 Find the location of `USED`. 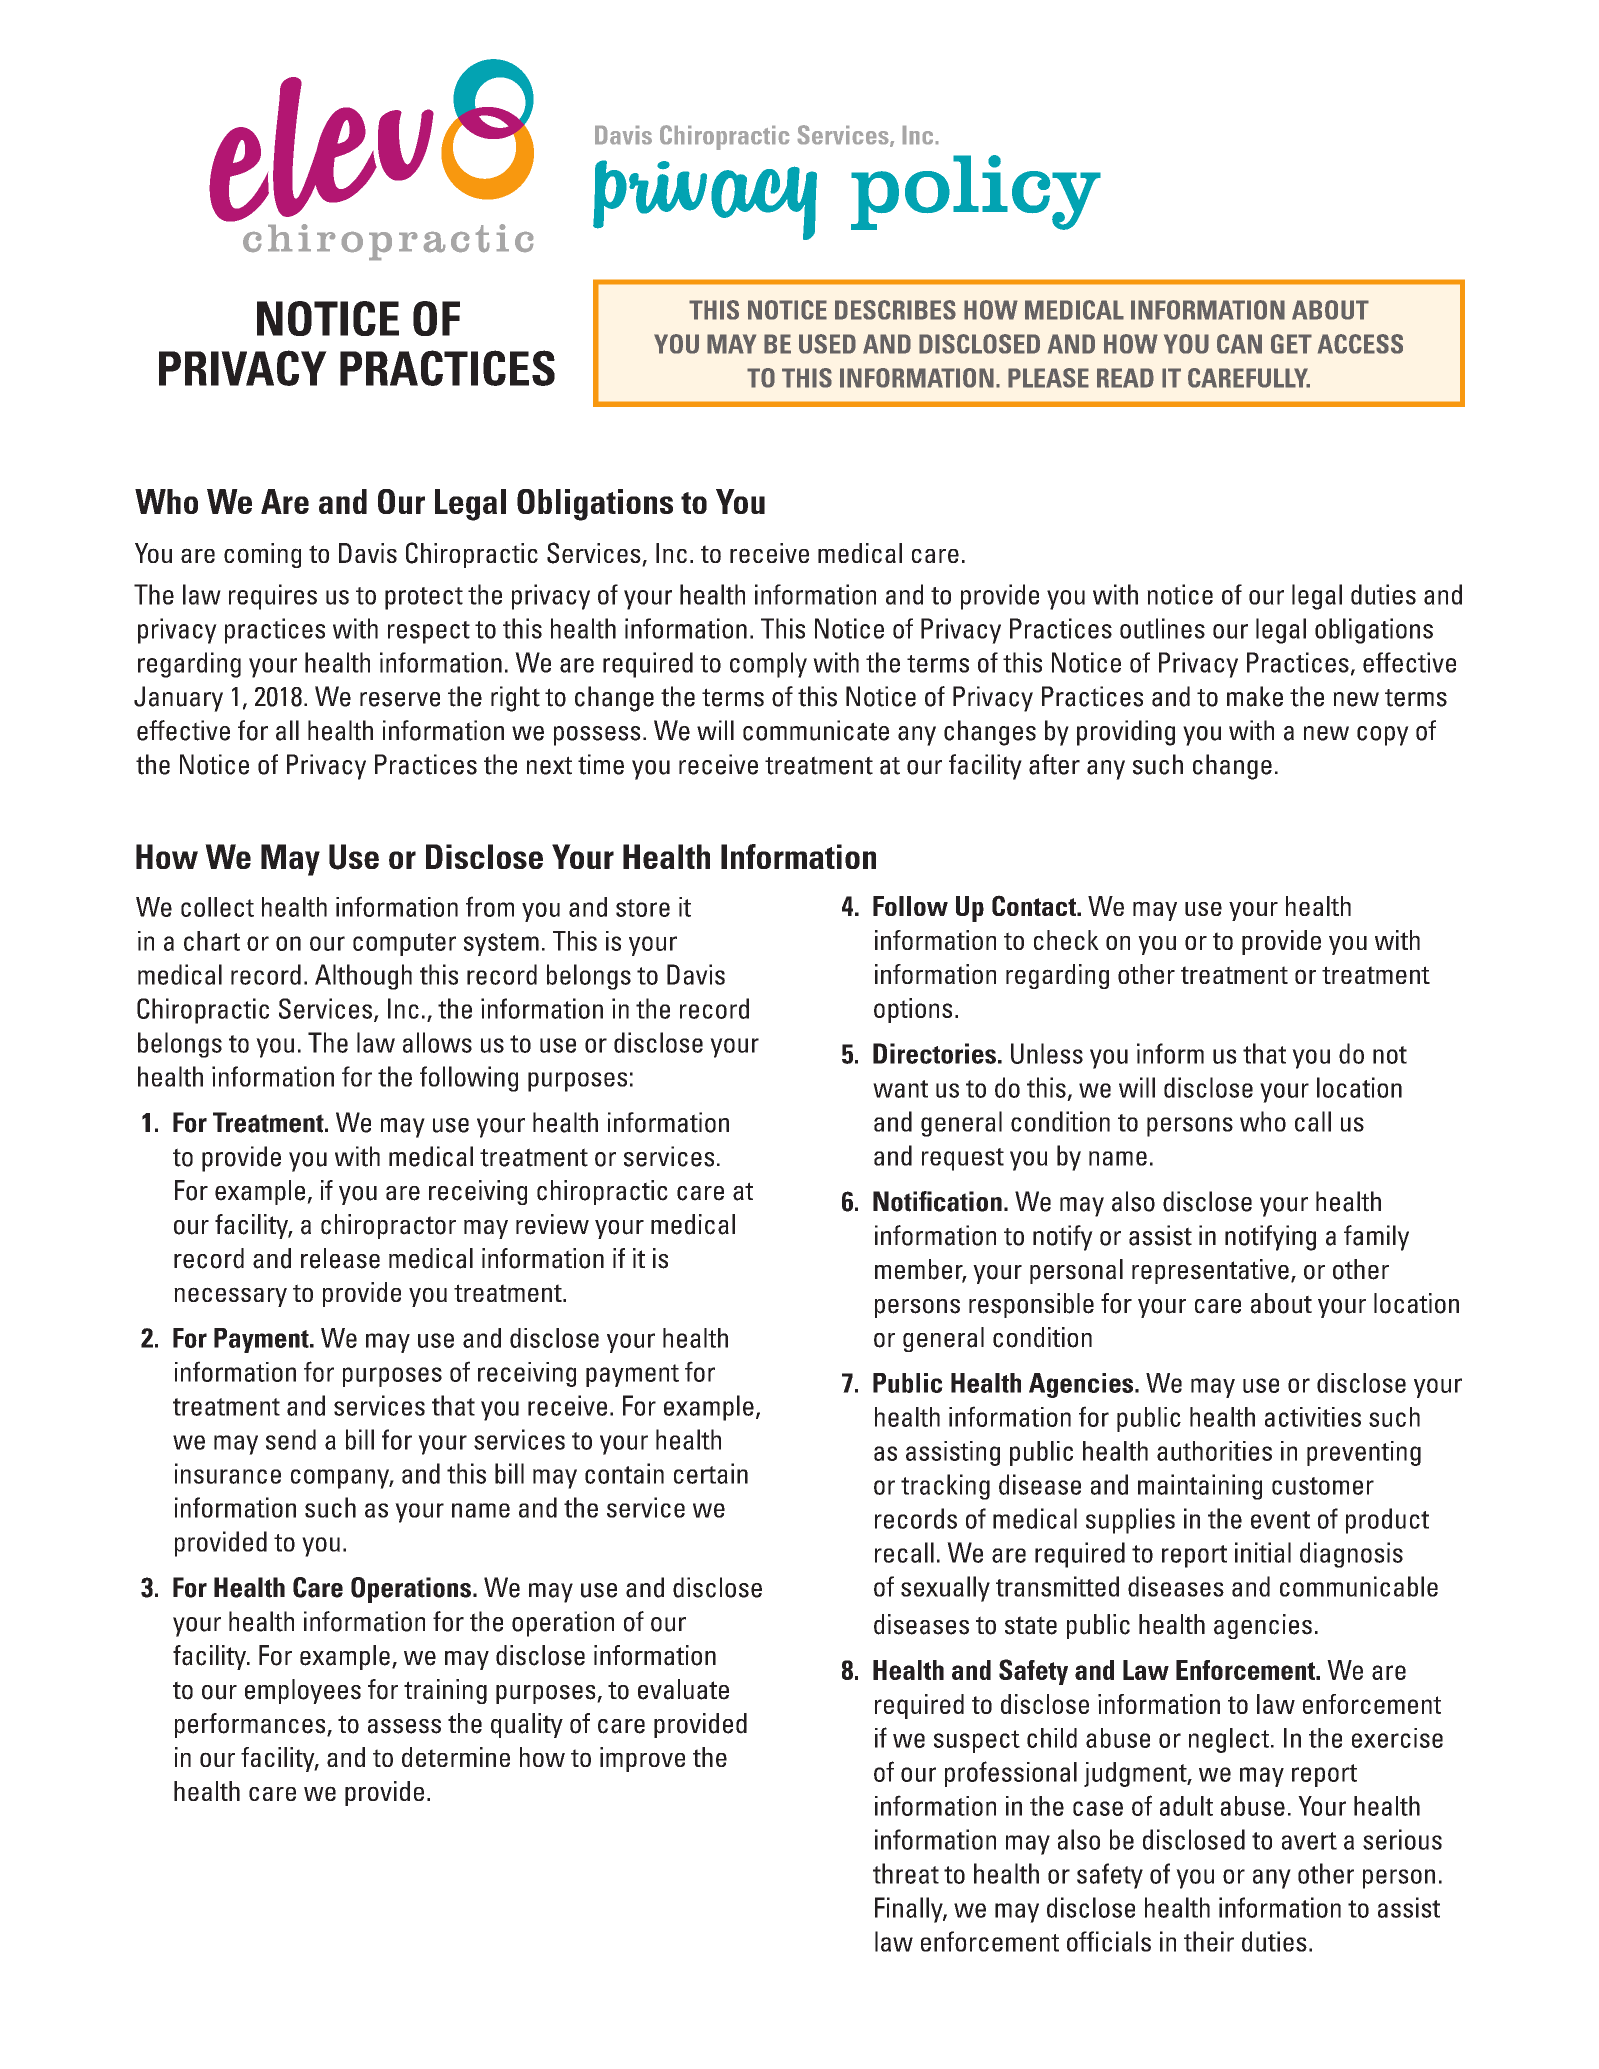

USED is located at coordinates (827, 344).
